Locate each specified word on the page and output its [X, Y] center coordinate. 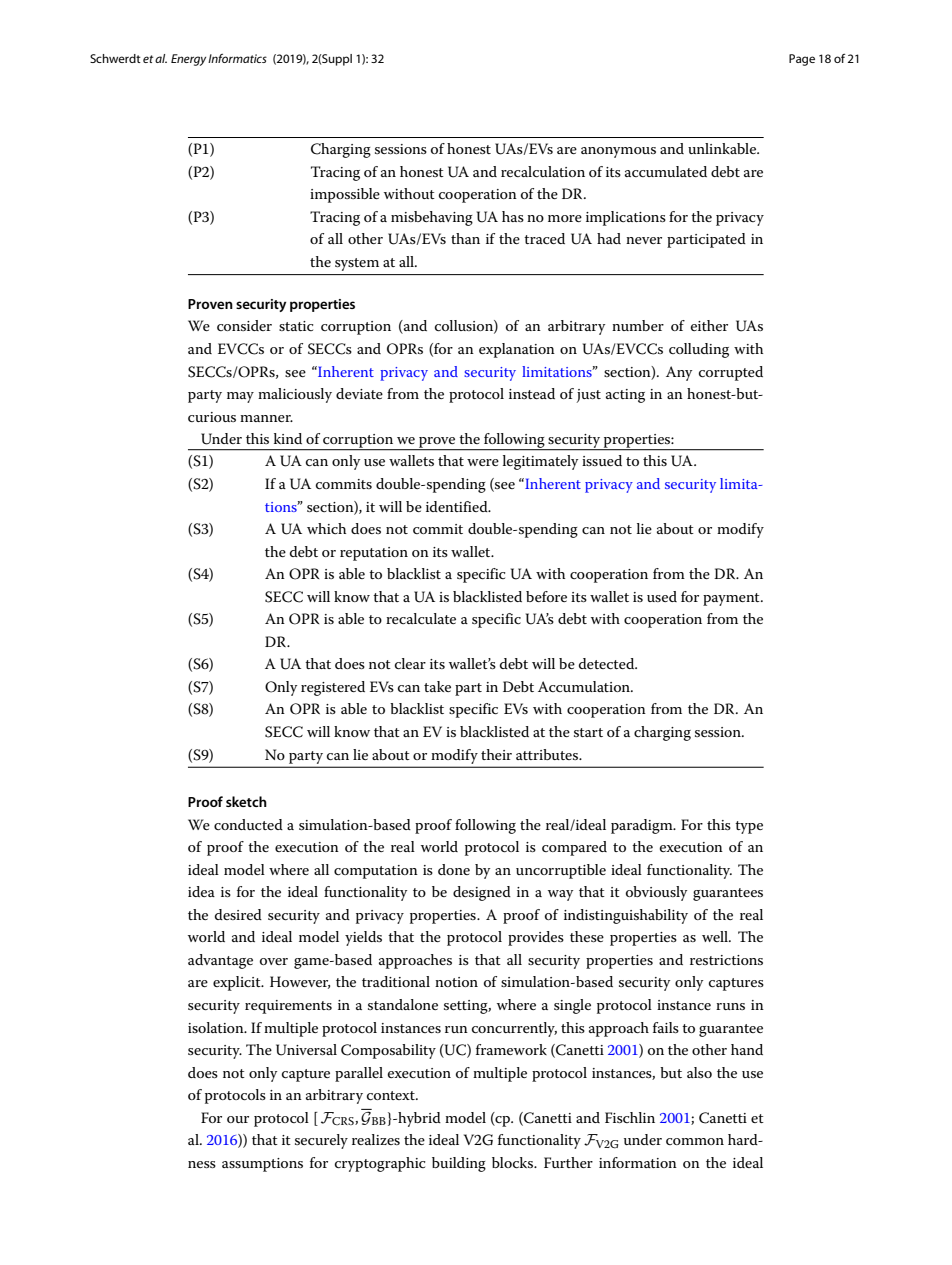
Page [802, 60]
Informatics [237, 58]
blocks [514, 1162]
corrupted [731, 373]
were [483, 462]
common [695, 1141]
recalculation [543, 171]
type [749, 827]
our [238, 1119]
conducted [248, 824]
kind [288, 438]
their [496, 754]
